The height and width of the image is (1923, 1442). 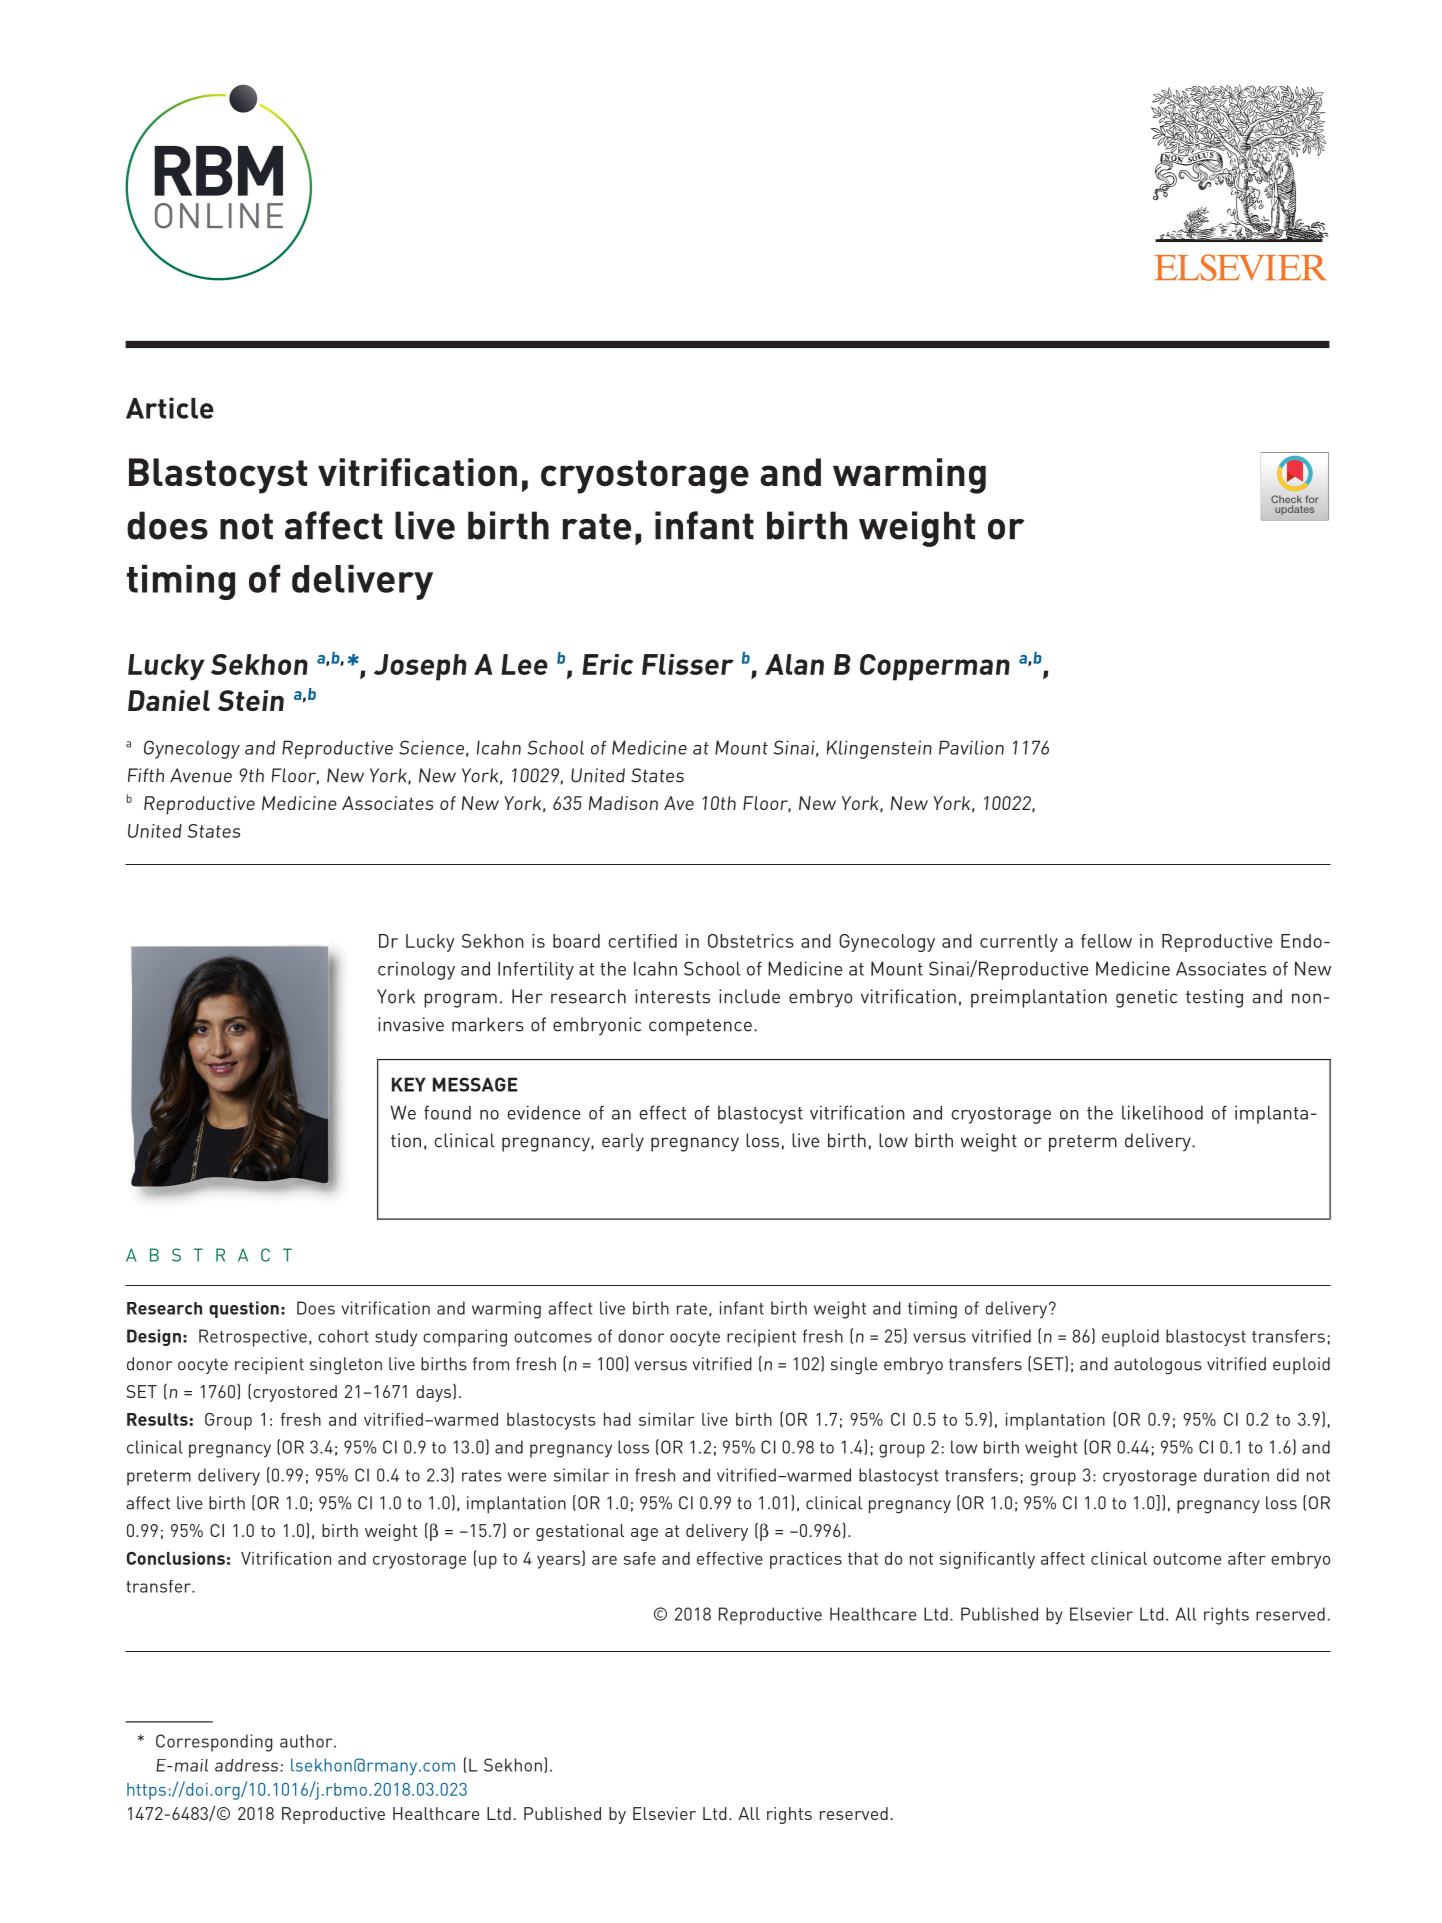 I want to click on Obstetrics, so click(x=751, y=941).
